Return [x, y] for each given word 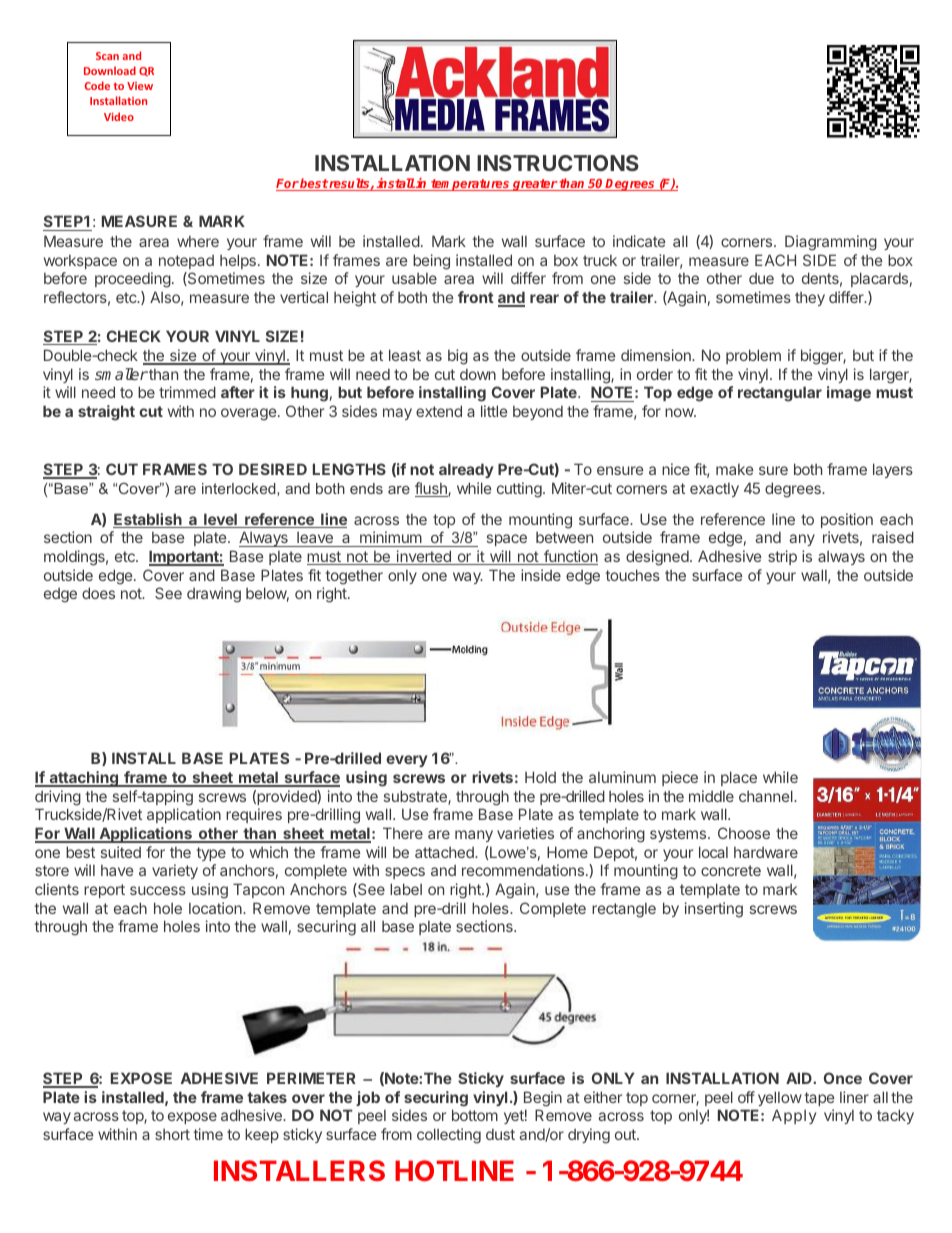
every [406, 761]
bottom [475, 1115]
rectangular [780, 394]
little [494, 411]
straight [106, 413]
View [140, 86]
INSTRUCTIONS [558, 163]
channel [767, 796]
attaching [83, 779]
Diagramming [831, 243]
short [172, 1134]
